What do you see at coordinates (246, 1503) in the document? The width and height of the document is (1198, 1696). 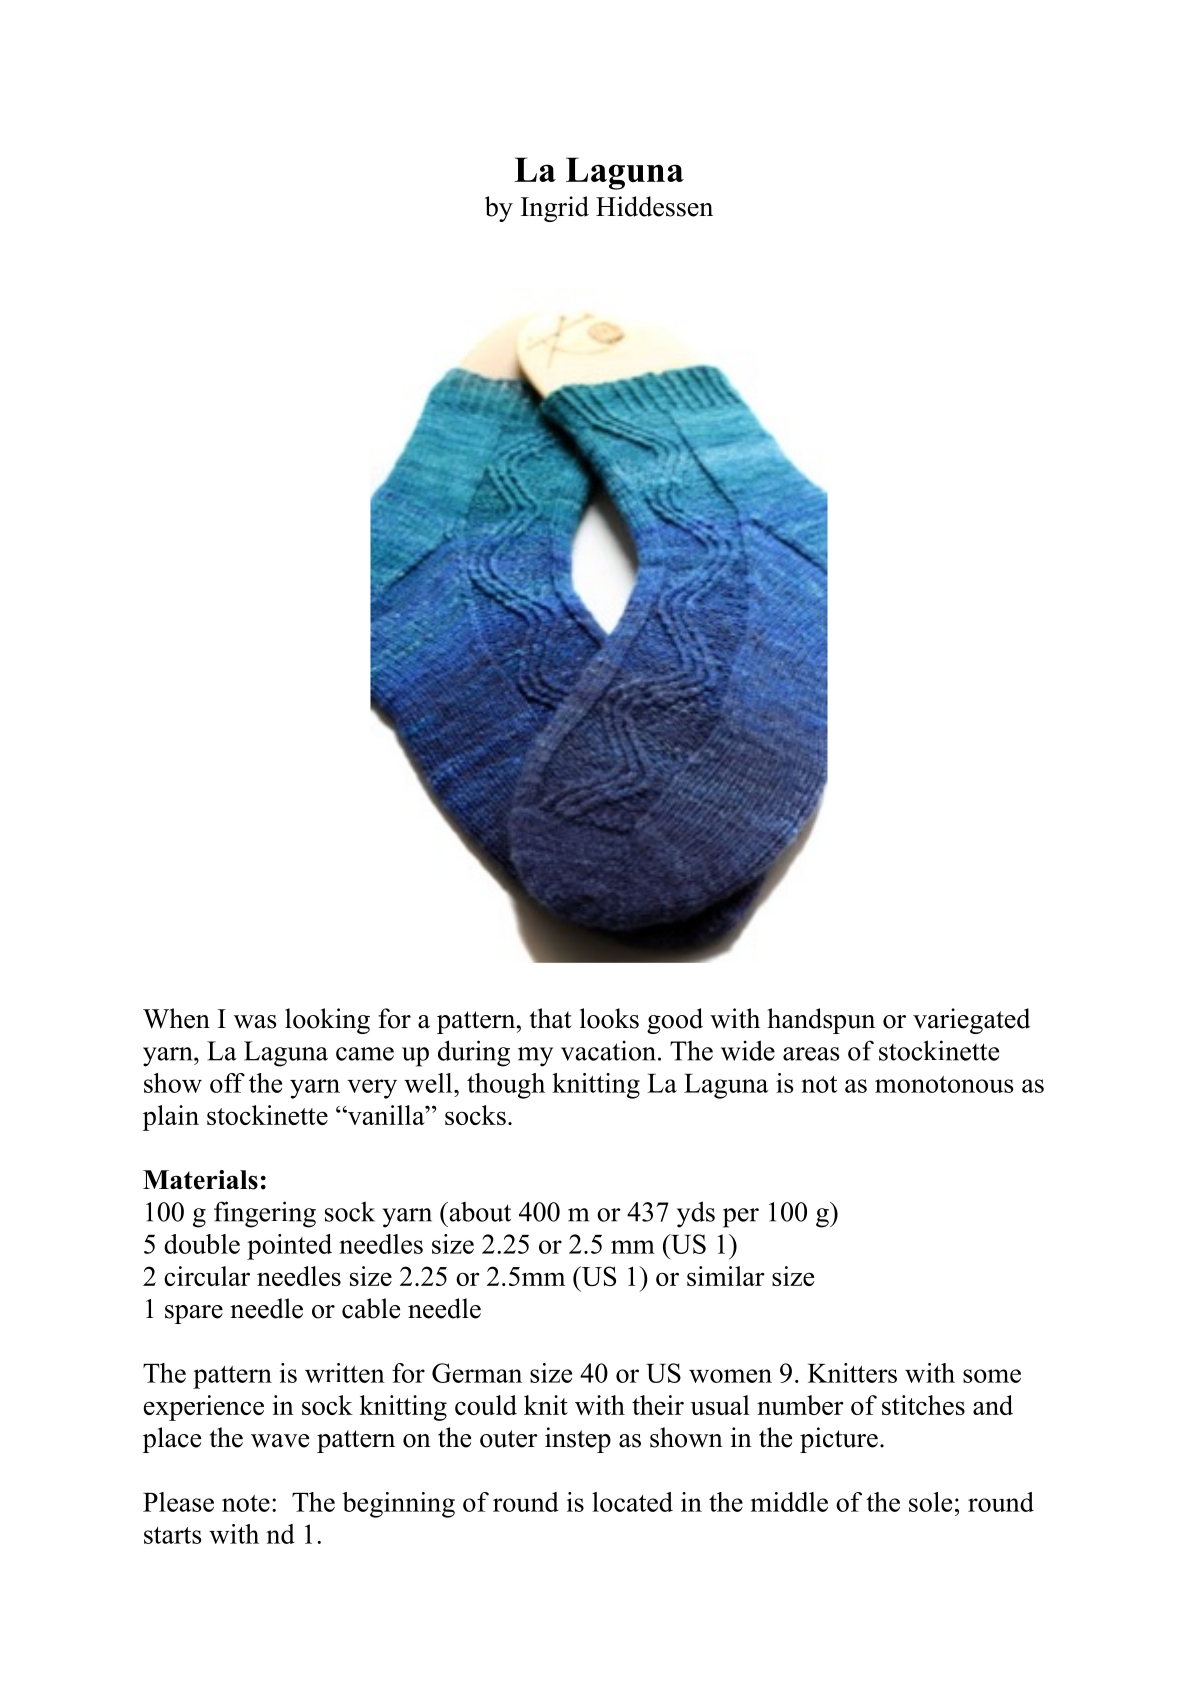 I see `note` at bounding box center [246, 1503].
